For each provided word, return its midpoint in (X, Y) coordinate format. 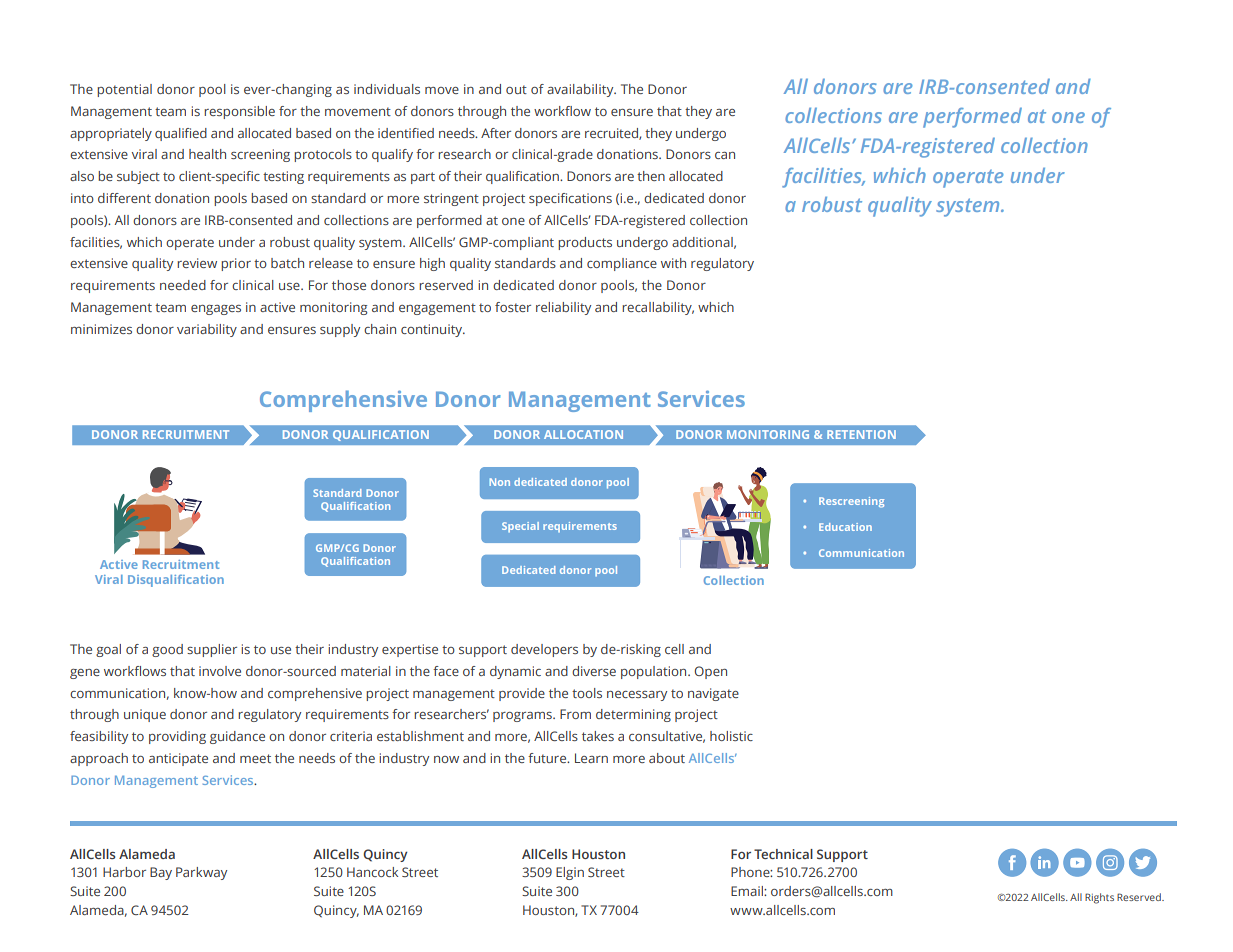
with (673, 263)
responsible (239, 112)
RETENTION (861, 434)
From (575, 714)
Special (520, 527)
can (725, 155)
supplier (212, 650)
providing (177, 737)
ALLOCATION (583, 434)
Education (845, 527)
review (197, 263)
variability (207, 330)
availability (581, 90)
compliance (622, 264)
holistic (731, 736)
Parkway (201, 873)
